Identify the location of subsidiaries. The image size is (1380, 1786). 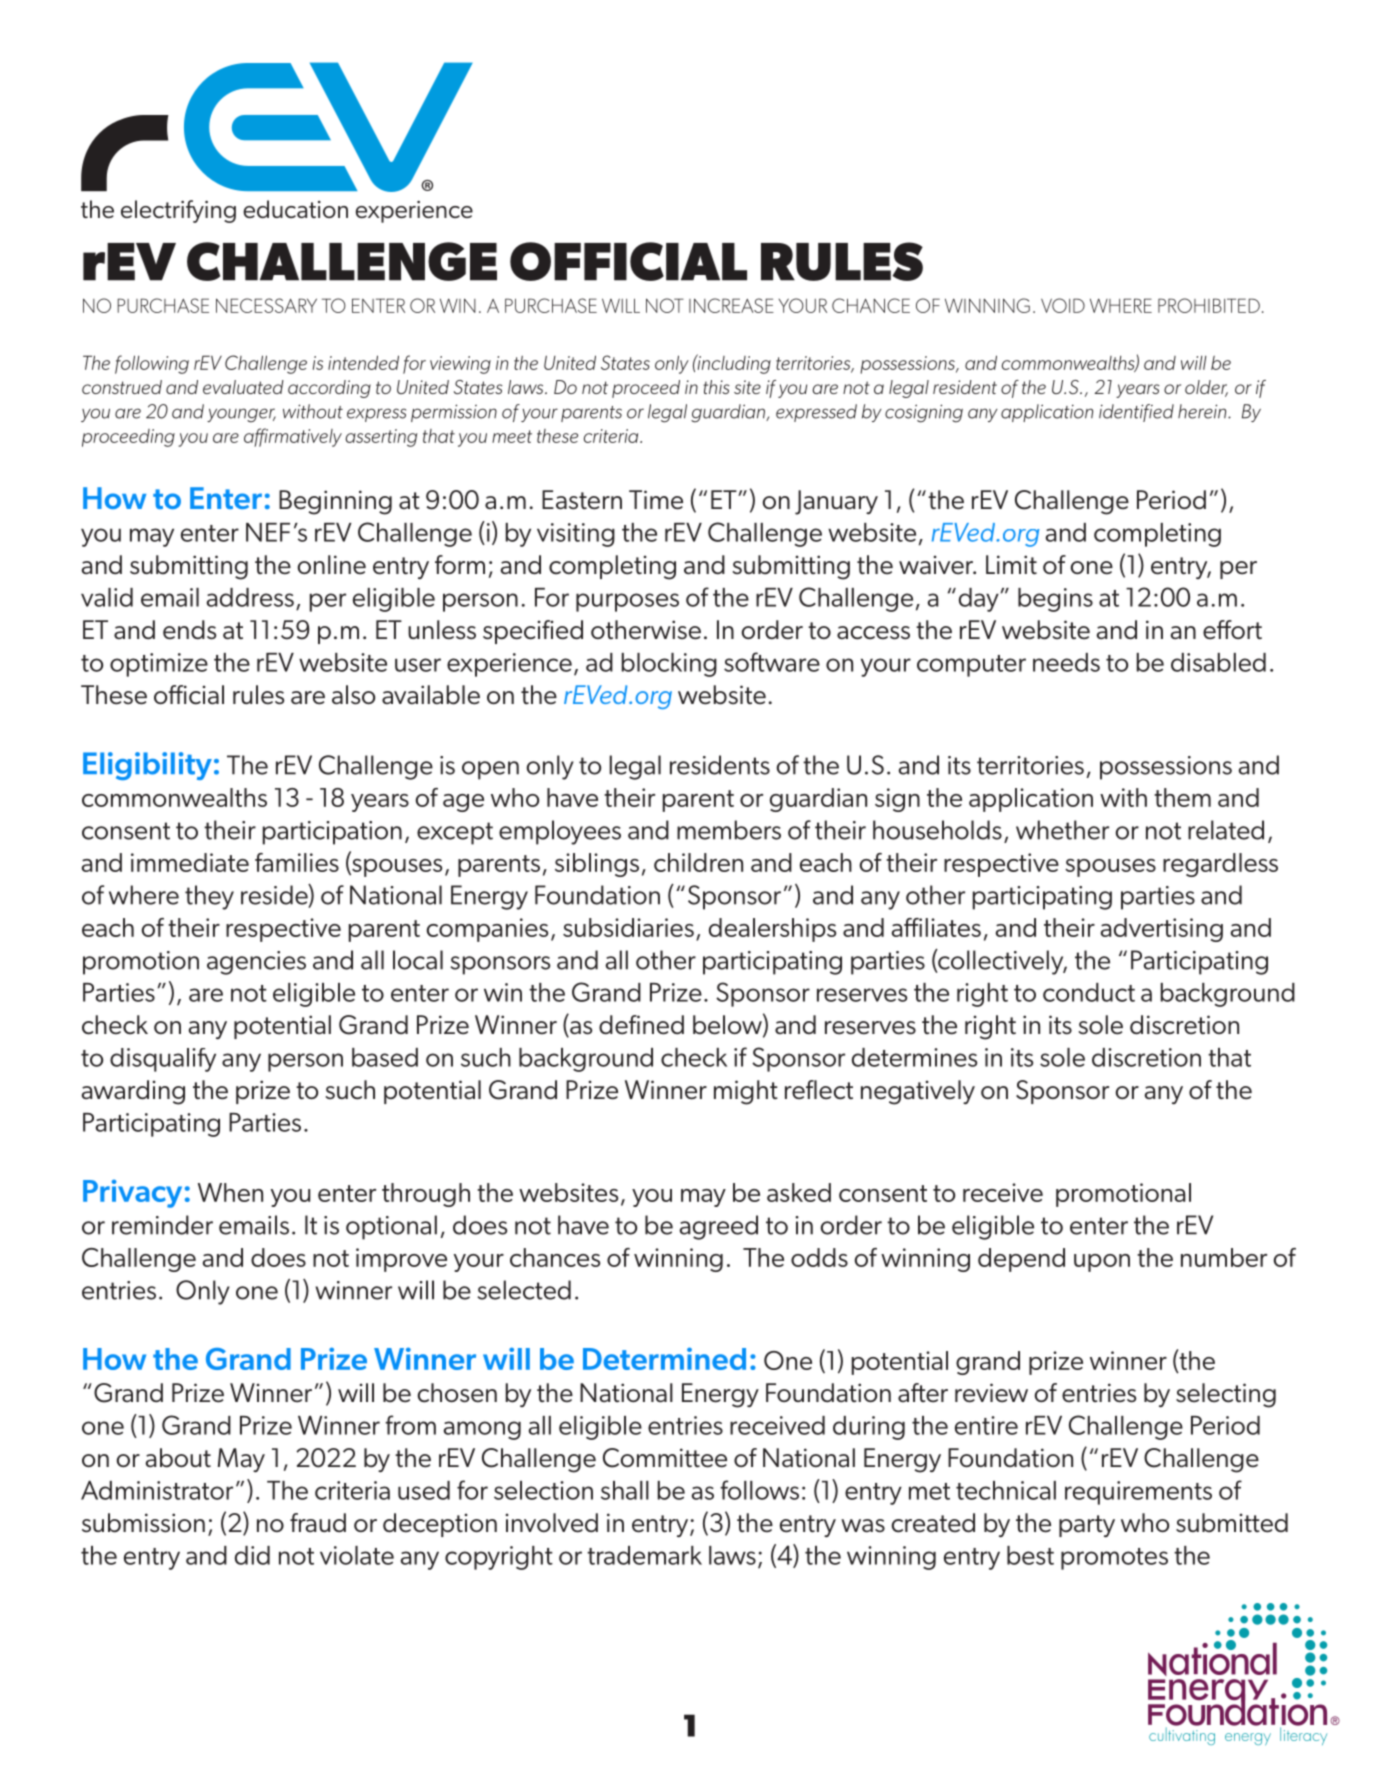
(628, 927).
